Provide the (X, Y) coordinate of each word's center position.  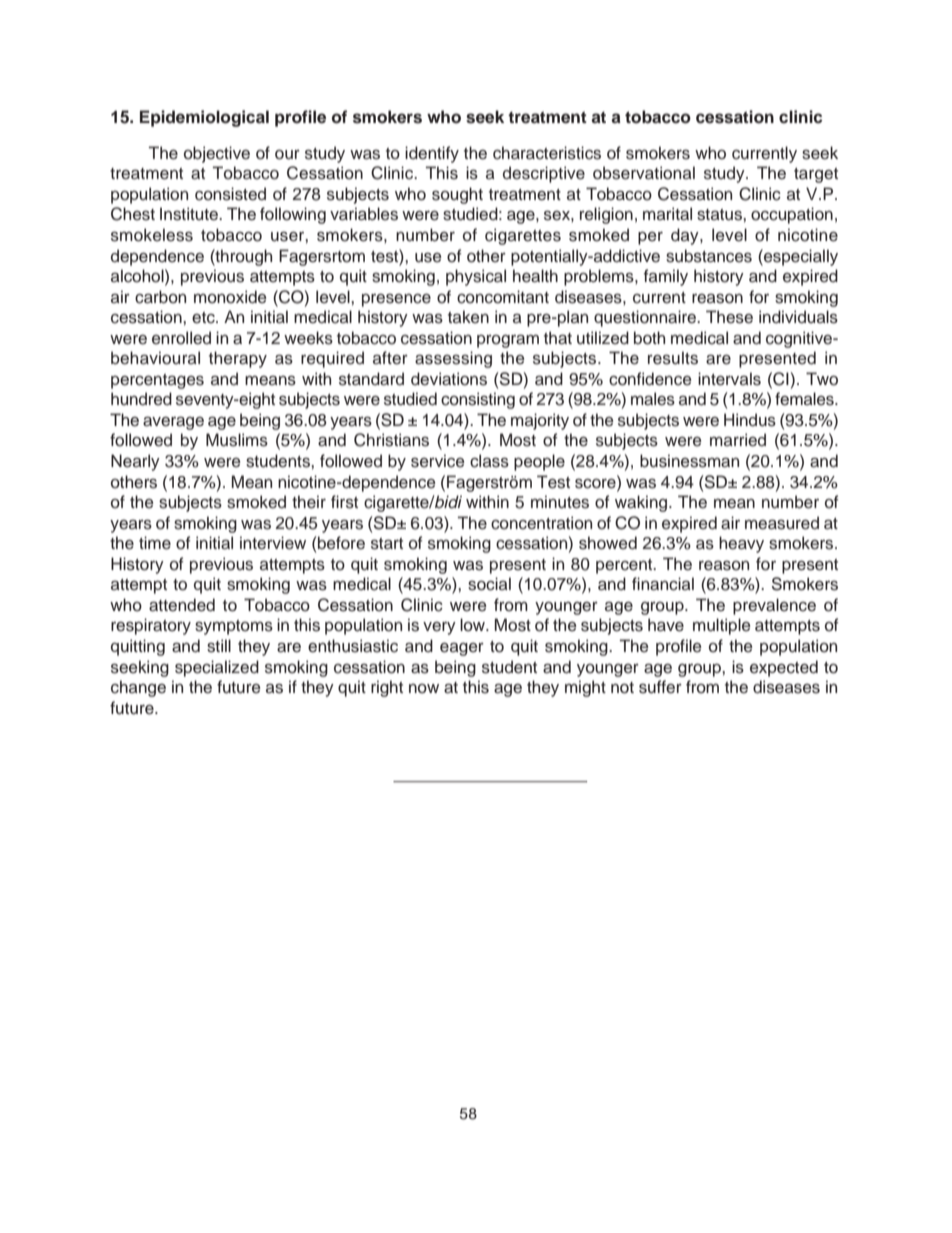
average (173, 423)
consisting (478, 400)
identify (432, 154)
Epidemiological (204, 118)
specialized (217, 668)
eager (462, 649)
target (816, 175)
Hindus (750, 420)
